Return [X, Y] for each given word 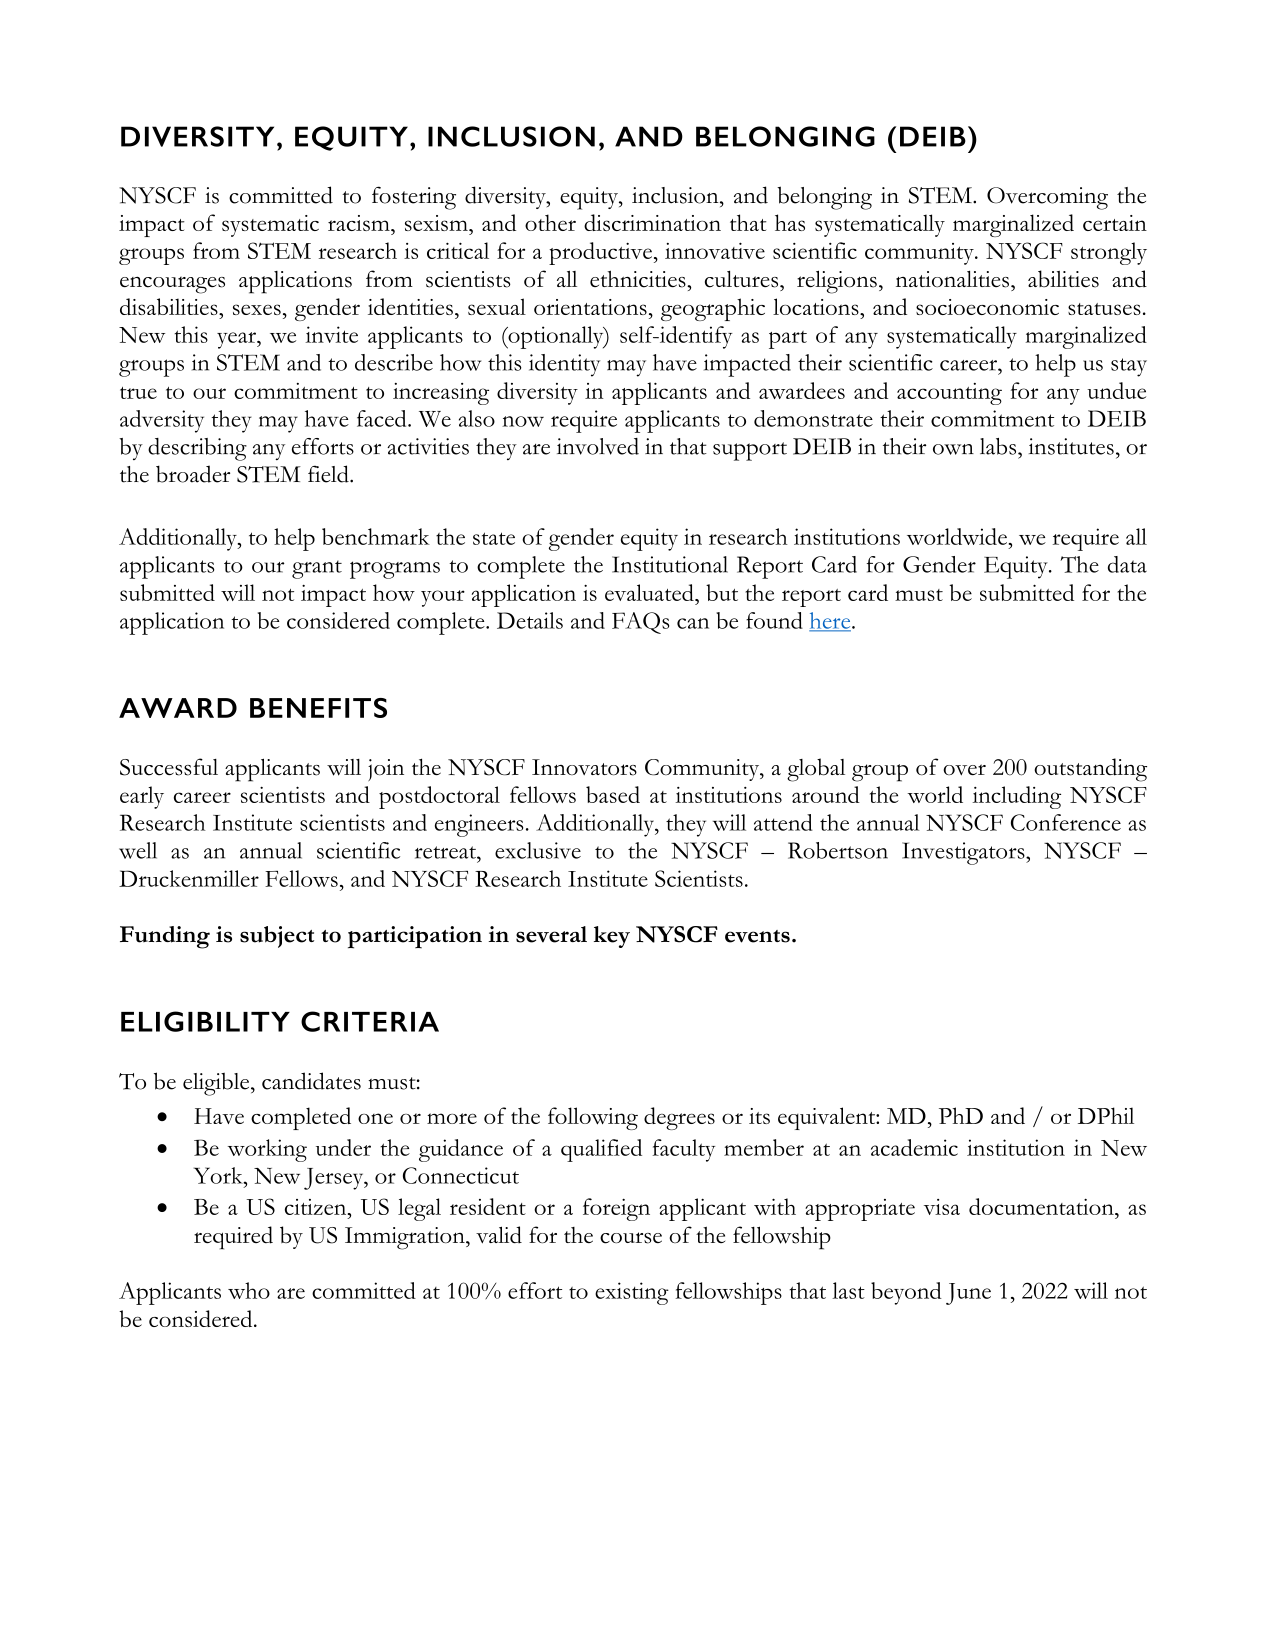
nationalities [952, 279]
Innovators [584, 767]
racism [360, 223]
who [249, 1290]
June [968, 1294]
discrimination [652, 222]
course [631, 1238]
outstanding [1090, 770]
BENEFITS [318, 708]
